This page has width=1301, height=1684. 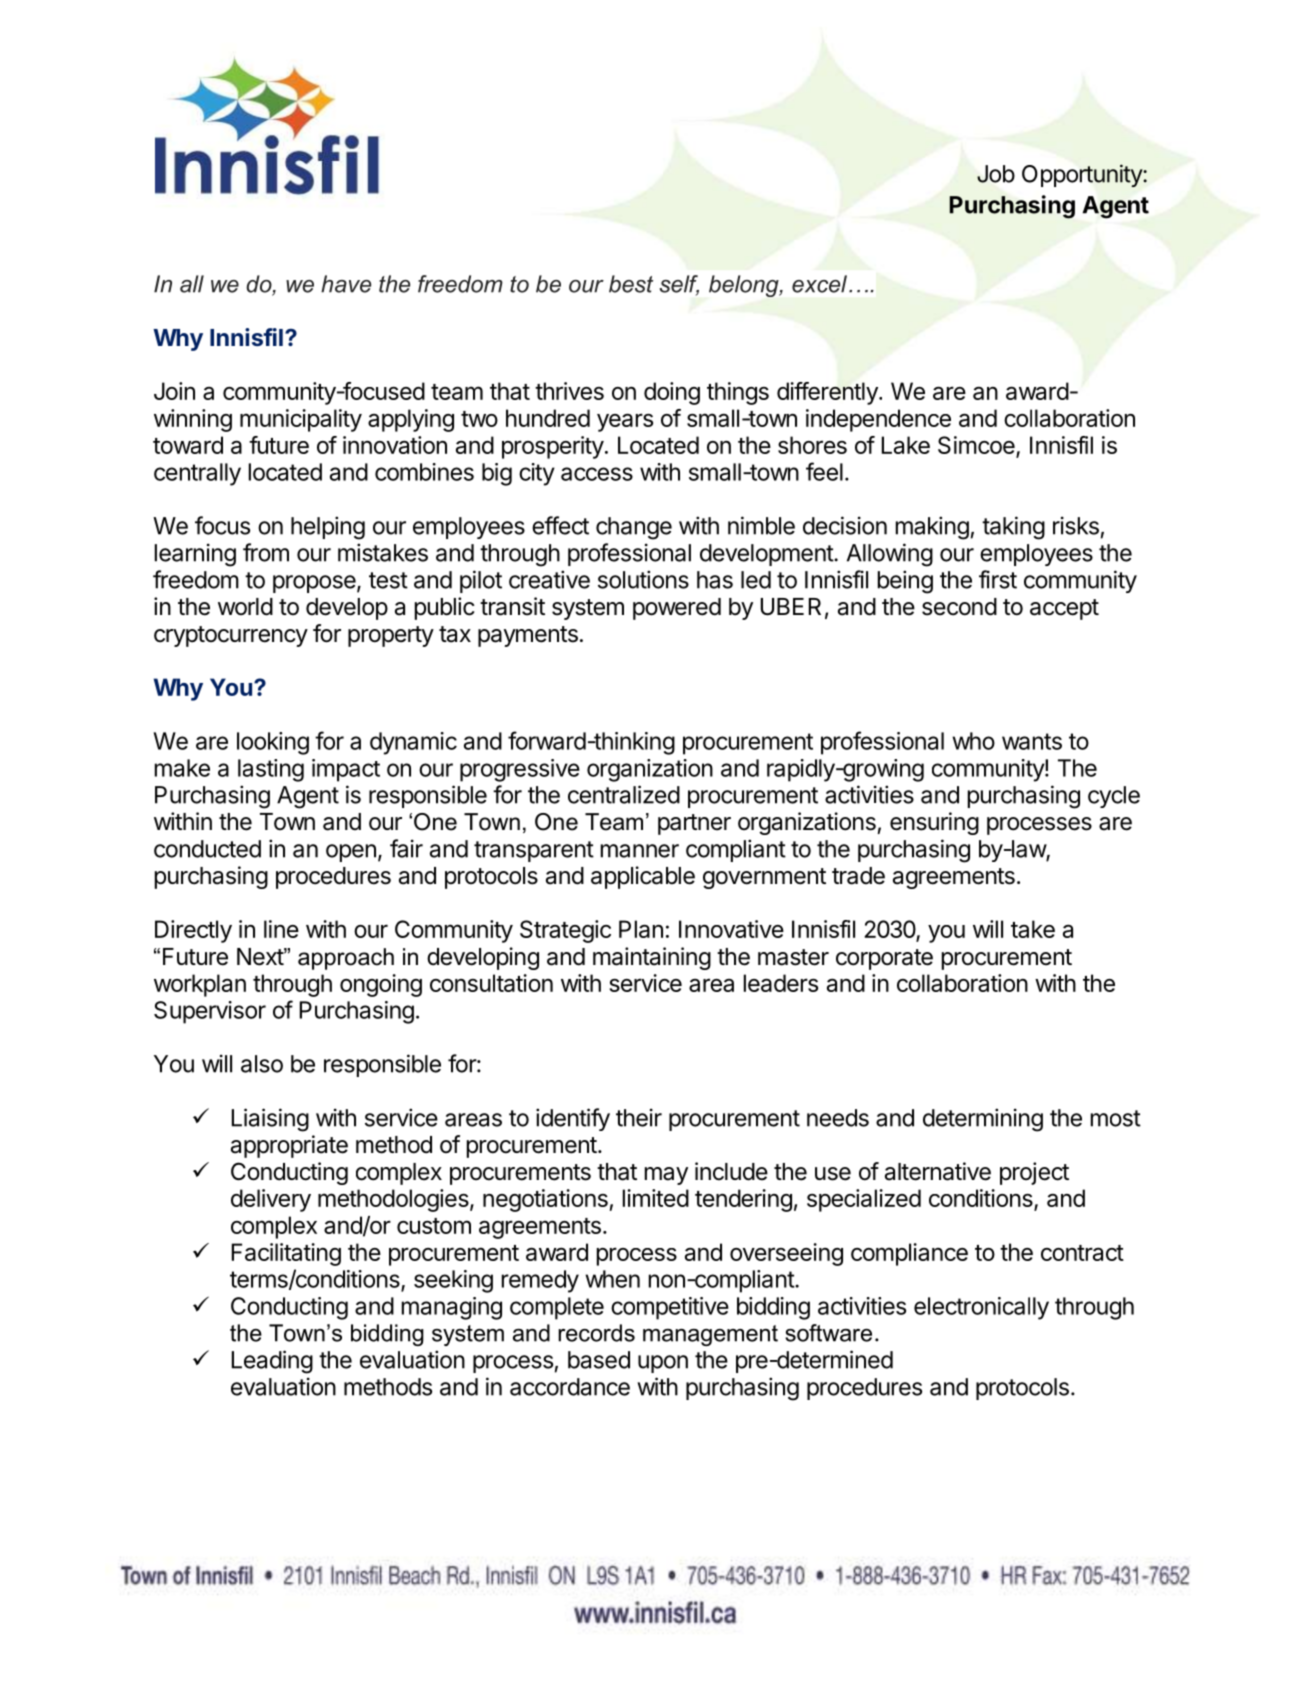 What do you see at coordinates (643, 579) in the page?
I see `solutions` at bounding box center [643, 579].
